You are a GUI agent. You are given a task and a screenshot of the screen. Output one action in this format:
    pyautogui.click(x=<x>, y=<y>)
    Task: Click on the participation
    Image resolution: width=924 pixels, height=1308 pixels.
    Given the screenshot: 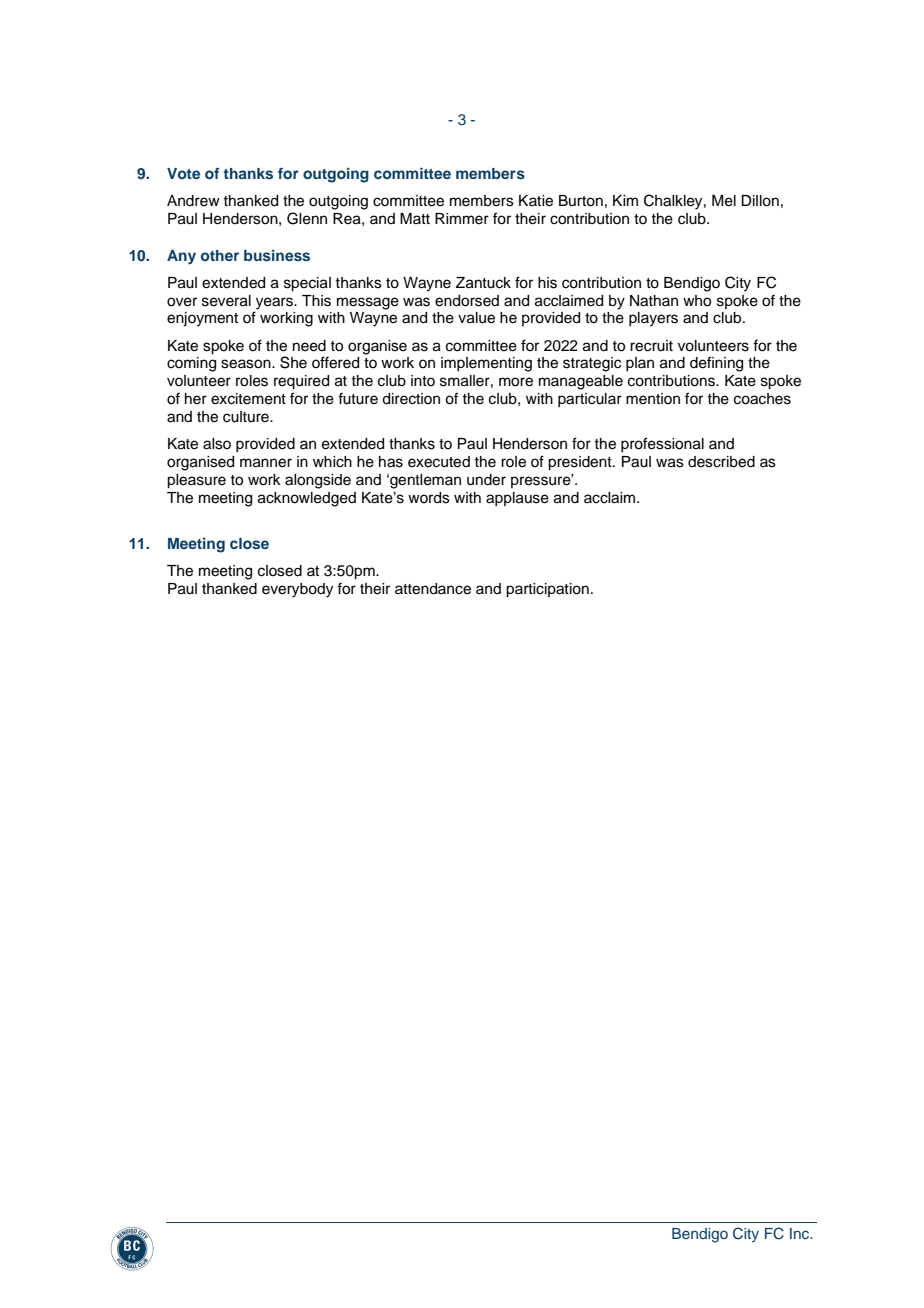 What is the action you would take?
    pyautogui.click(x=547, y=590)
